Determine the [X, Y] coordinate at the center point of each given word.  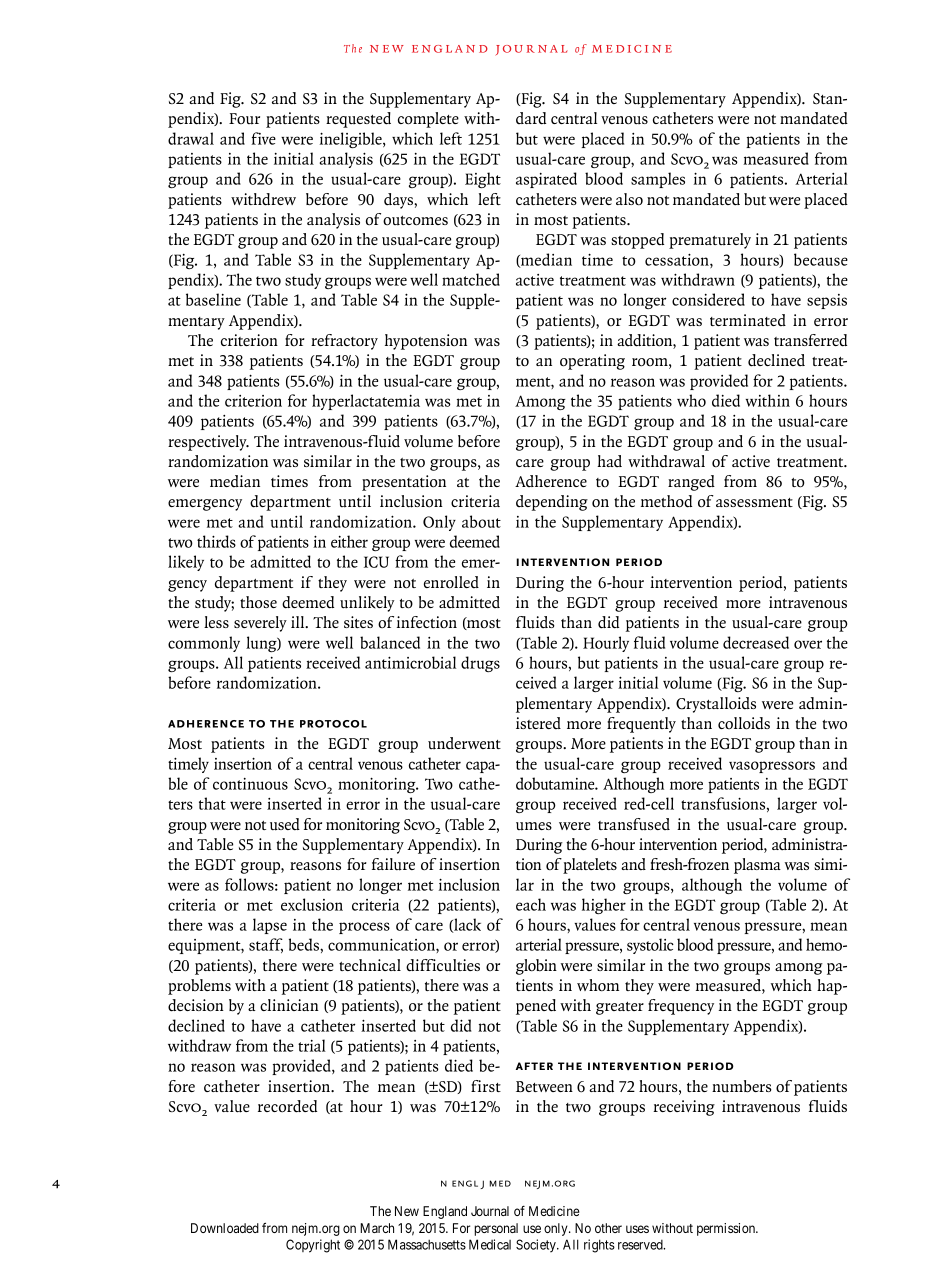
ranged [691, 483]
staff [266, 945]
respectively [208, 443]
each [531, 904]
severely [260, 624]
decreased [756, 642]
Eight [483, 180]
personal [496, 1229]
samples [658, 180]
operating [592, 362]
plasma [757, 866]
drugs [480, 664]
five [263, 138]
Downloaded [225, 1228]
